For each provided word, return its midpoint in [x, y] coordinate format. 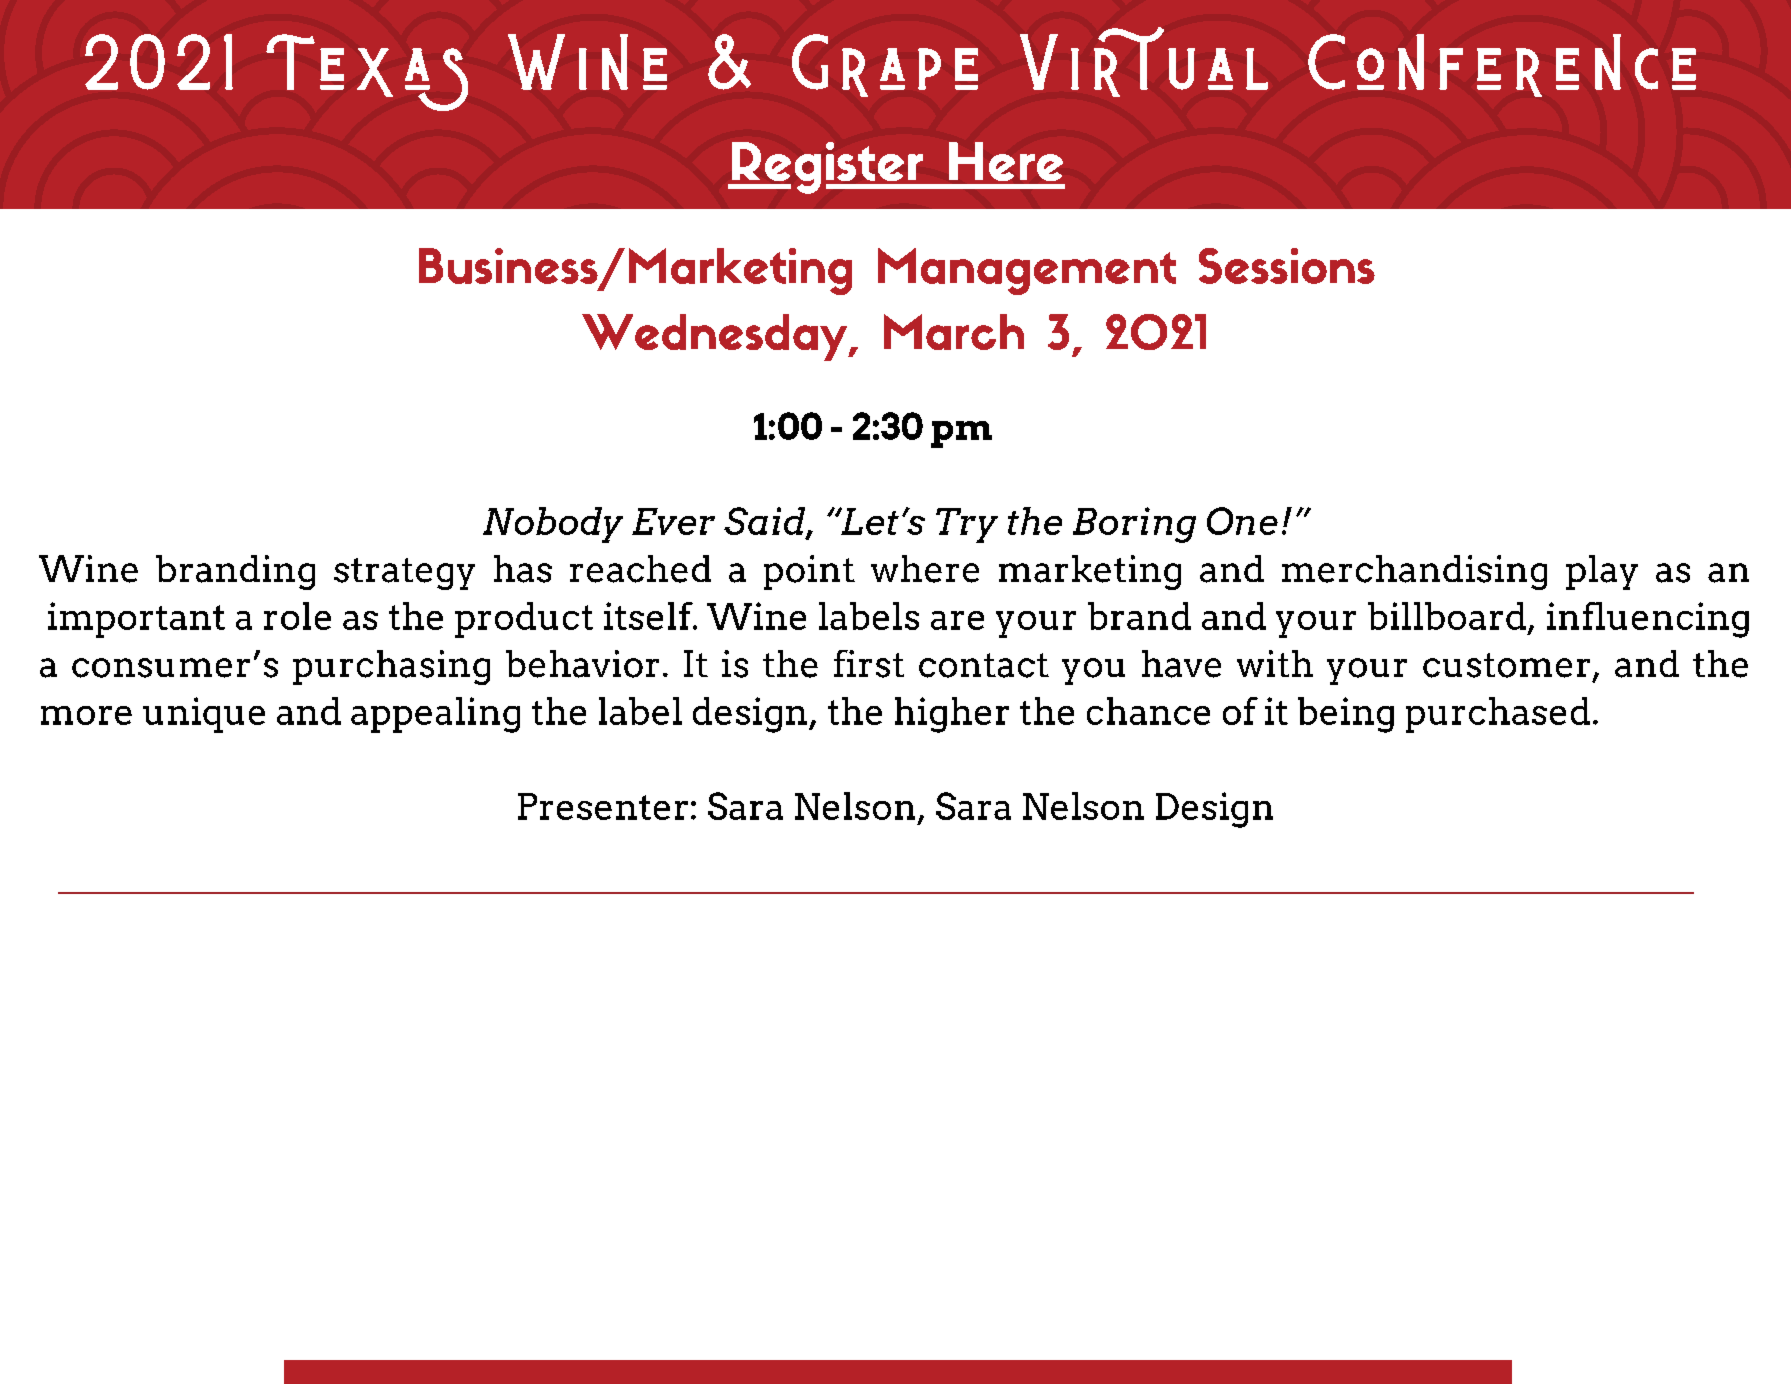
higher [952, 715]
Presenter [603, 806]
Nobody [553, 525]
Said [766, 522]
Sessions [1287, 266]
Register [827, 168]
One [1242, 521]
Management [1027, 271]
